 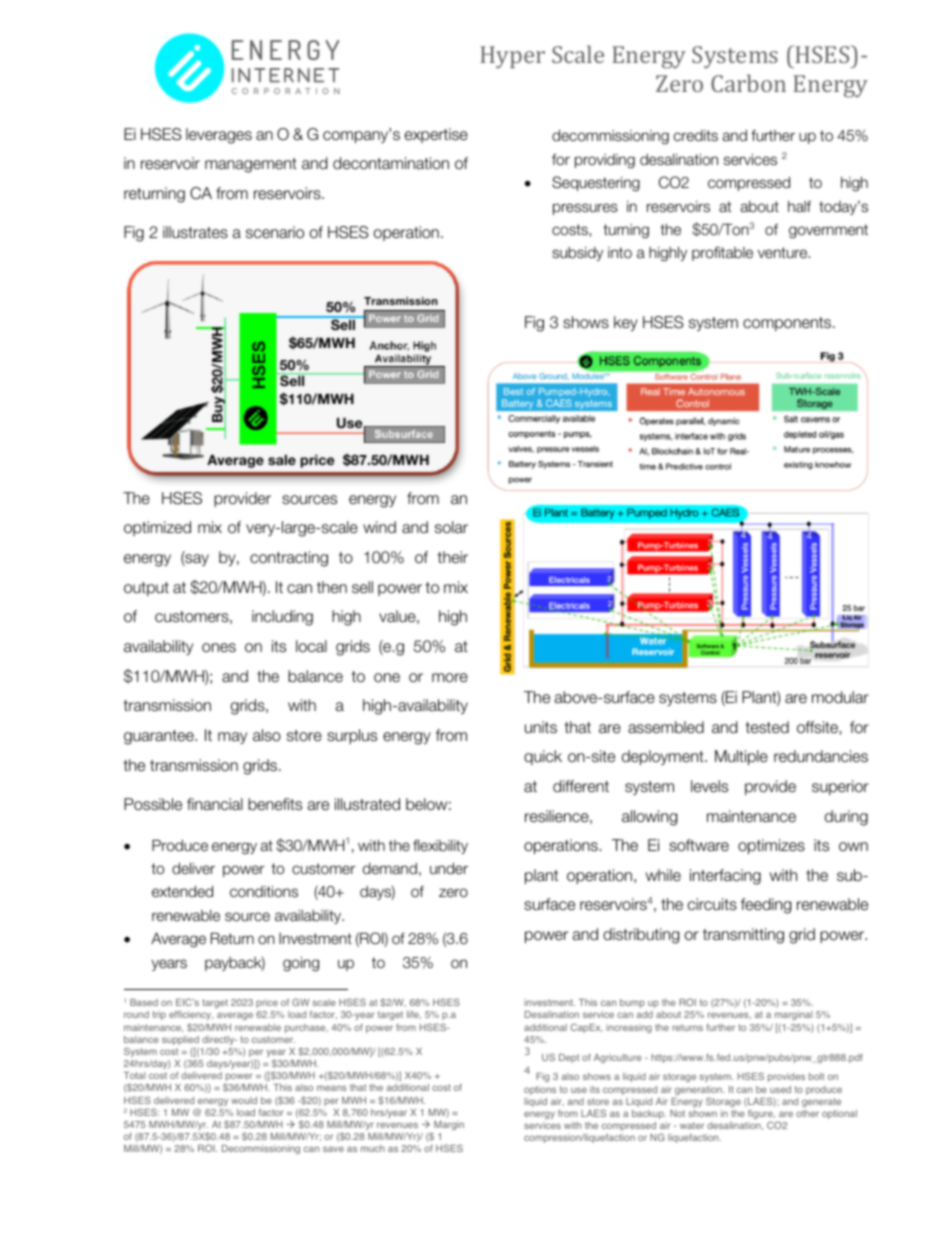 What do you see at coordinates (453, 557) in the screenshot?
I see `their` at bounding box center [453, 557].
